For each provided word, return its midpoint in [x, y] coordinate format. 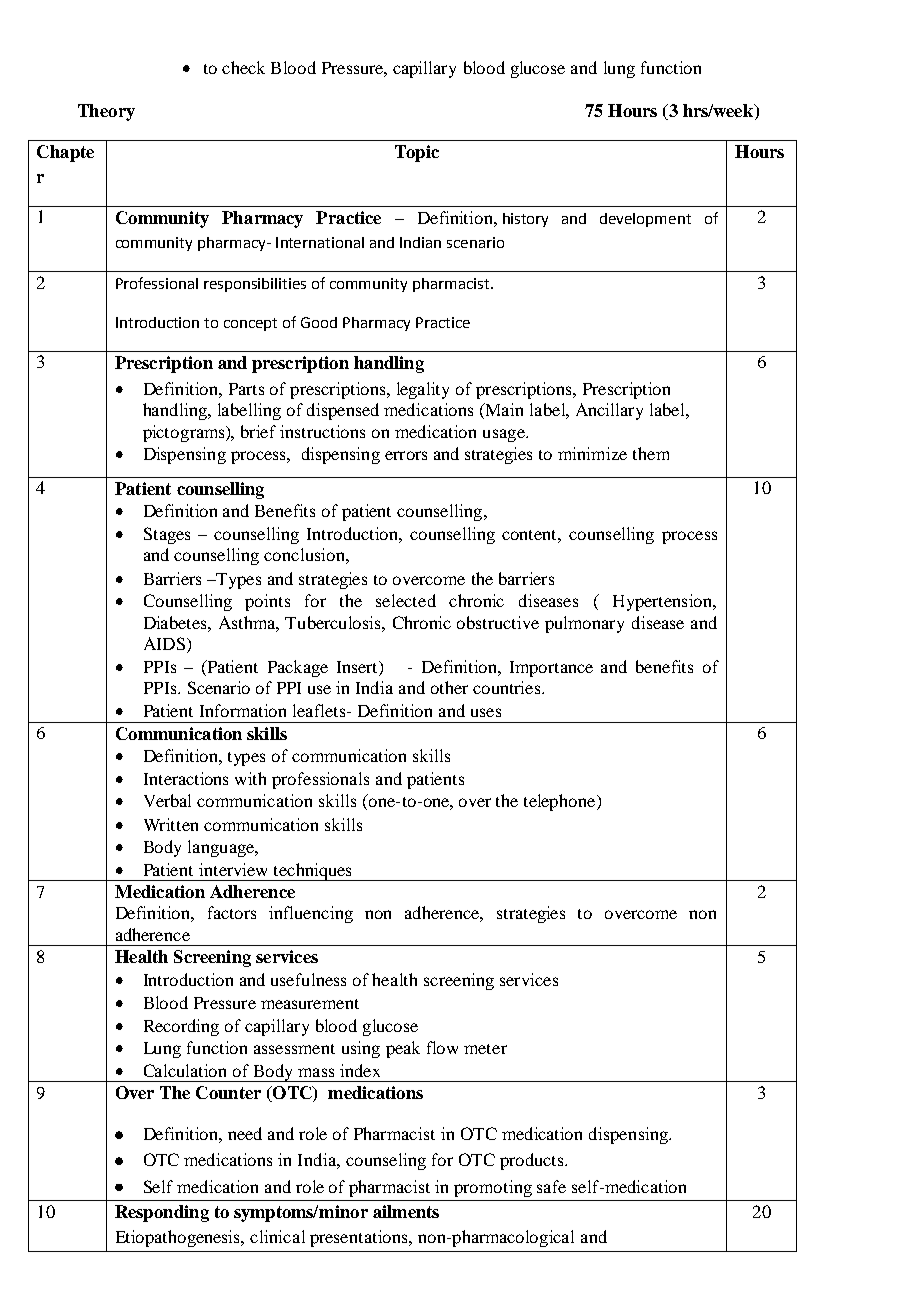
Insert [358, 668]
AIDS [164, 643]
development [645, 220]
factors [232, 912]
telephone [561, 802]
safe [551, 1186]
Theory [106, 112]
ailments [406, 1211]
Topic [417, 153]
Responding [162, 1213]
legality [423, 390]
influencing [311, 914]
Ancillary [609, 411]
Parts [246, 389]
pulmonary [584, 624]
